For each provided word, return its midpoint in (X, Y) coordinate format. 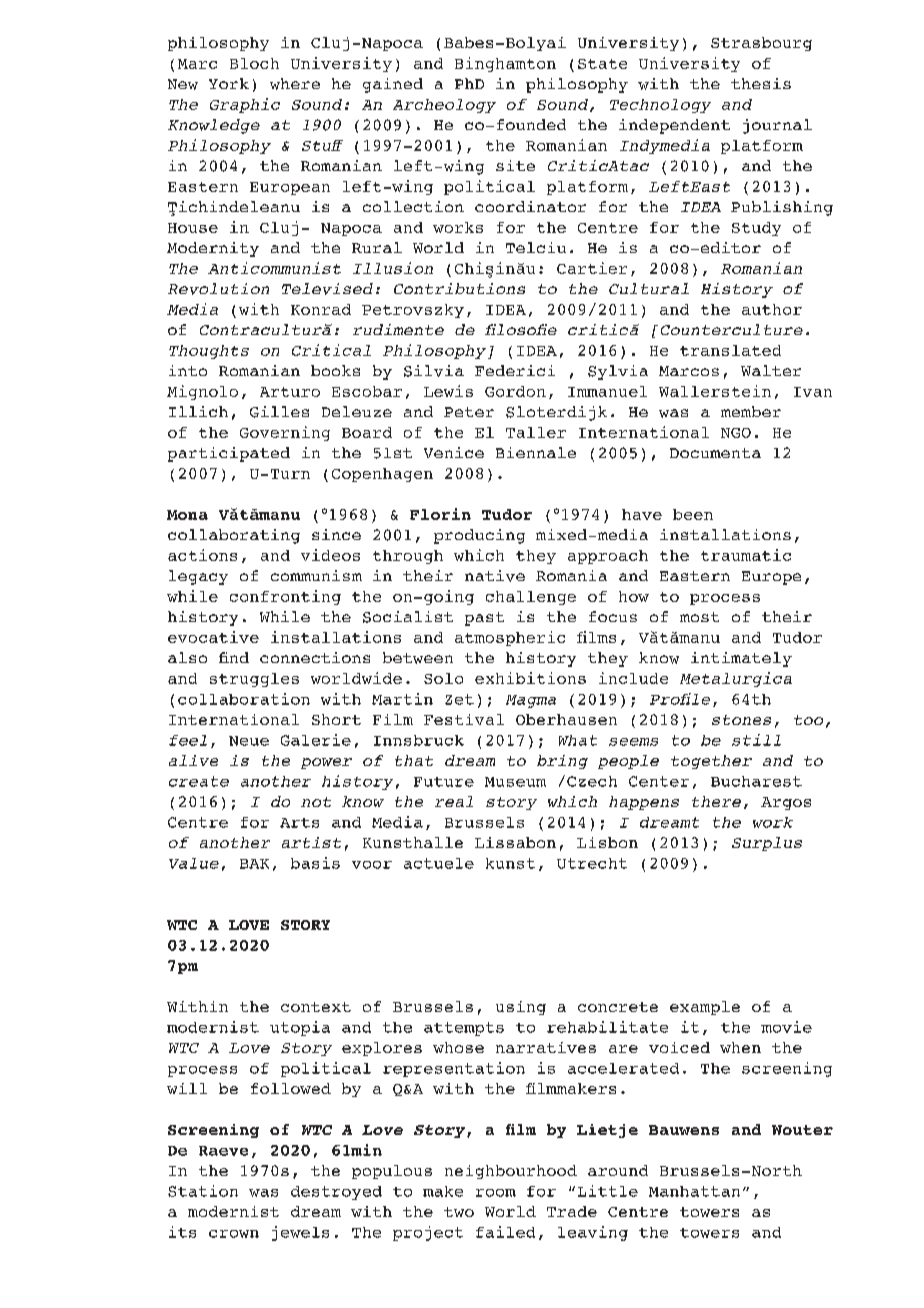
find (234, 657)
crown (234, 1234)
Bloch (254, 63)
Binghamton (505, 64)
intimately (741, 659)
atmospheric (510, 638)
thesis (761, 83)
